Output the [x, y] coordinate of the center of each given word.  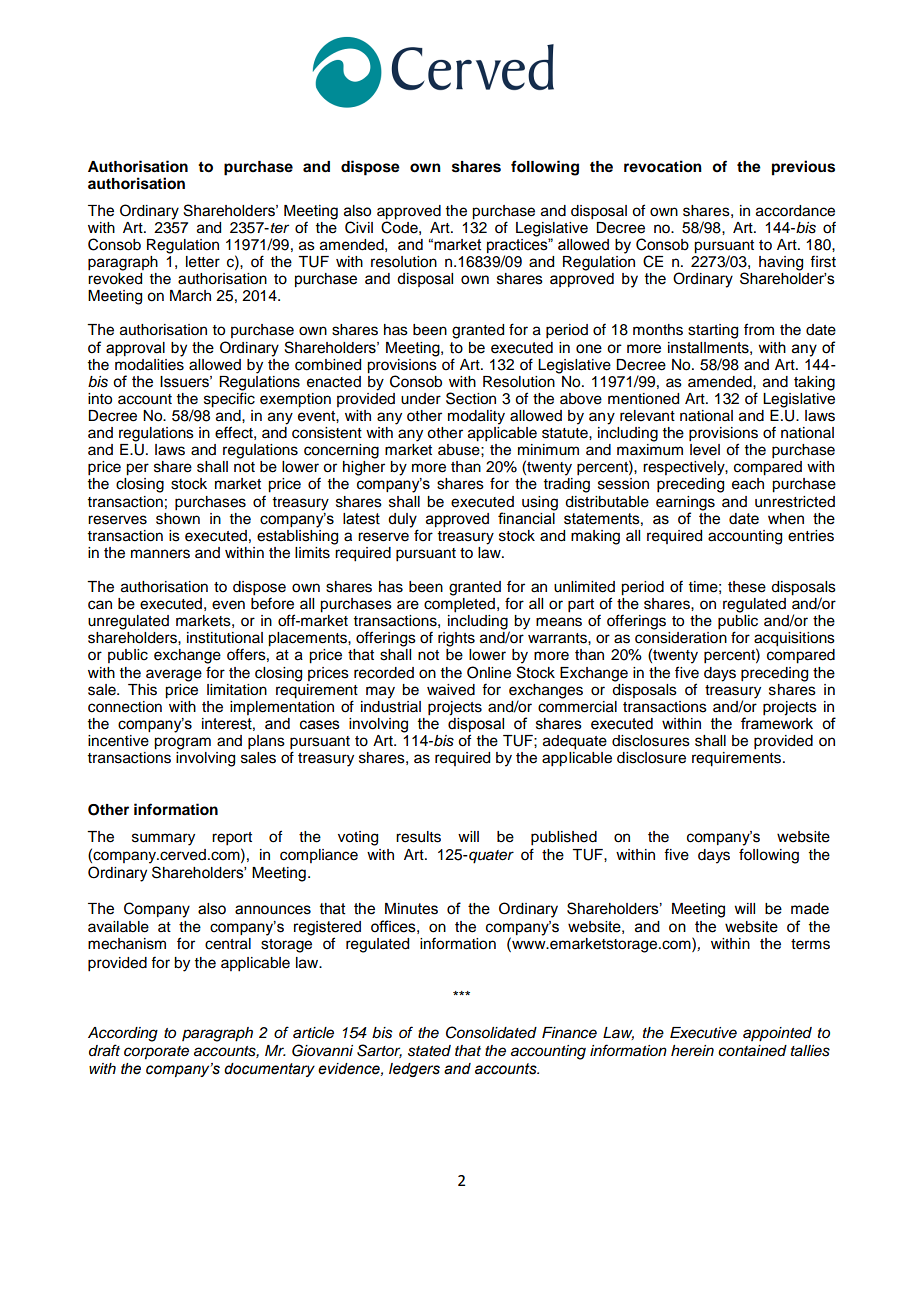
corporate [156, 1053]
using [540, 503]
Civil [359, 227]
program [182, 743]
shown [178, 517]
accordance [795, 211]
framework [777, 722]
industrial [391, 705]
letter [203, 262]
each [748, 484]
